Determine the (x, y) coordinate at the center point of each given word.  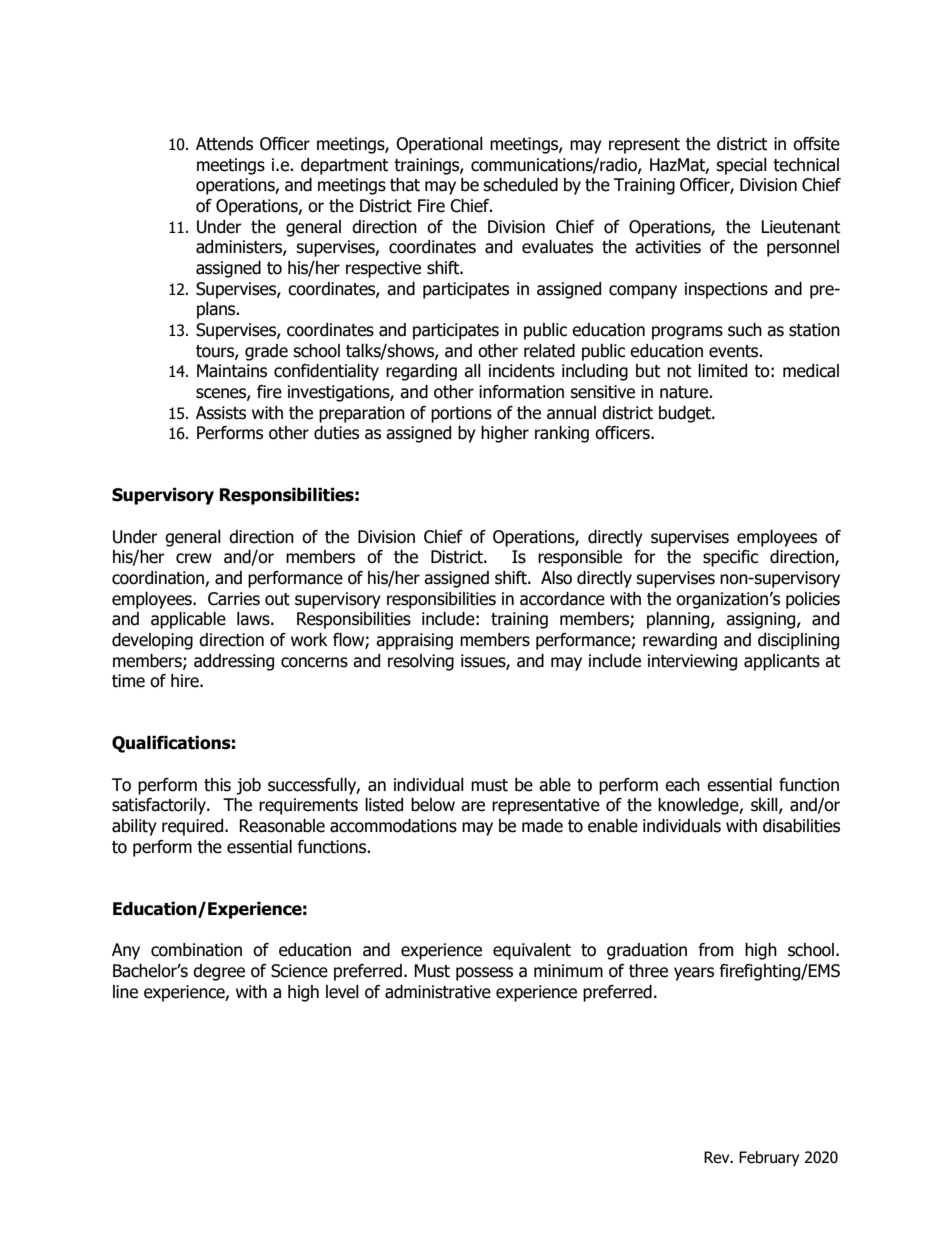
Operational (439, 145)
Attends (224, 144)
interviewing (692, 662)
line (125, 992)
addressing (234, 662)
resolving (421, 662)
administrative (438, 992)
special (741, 166)
